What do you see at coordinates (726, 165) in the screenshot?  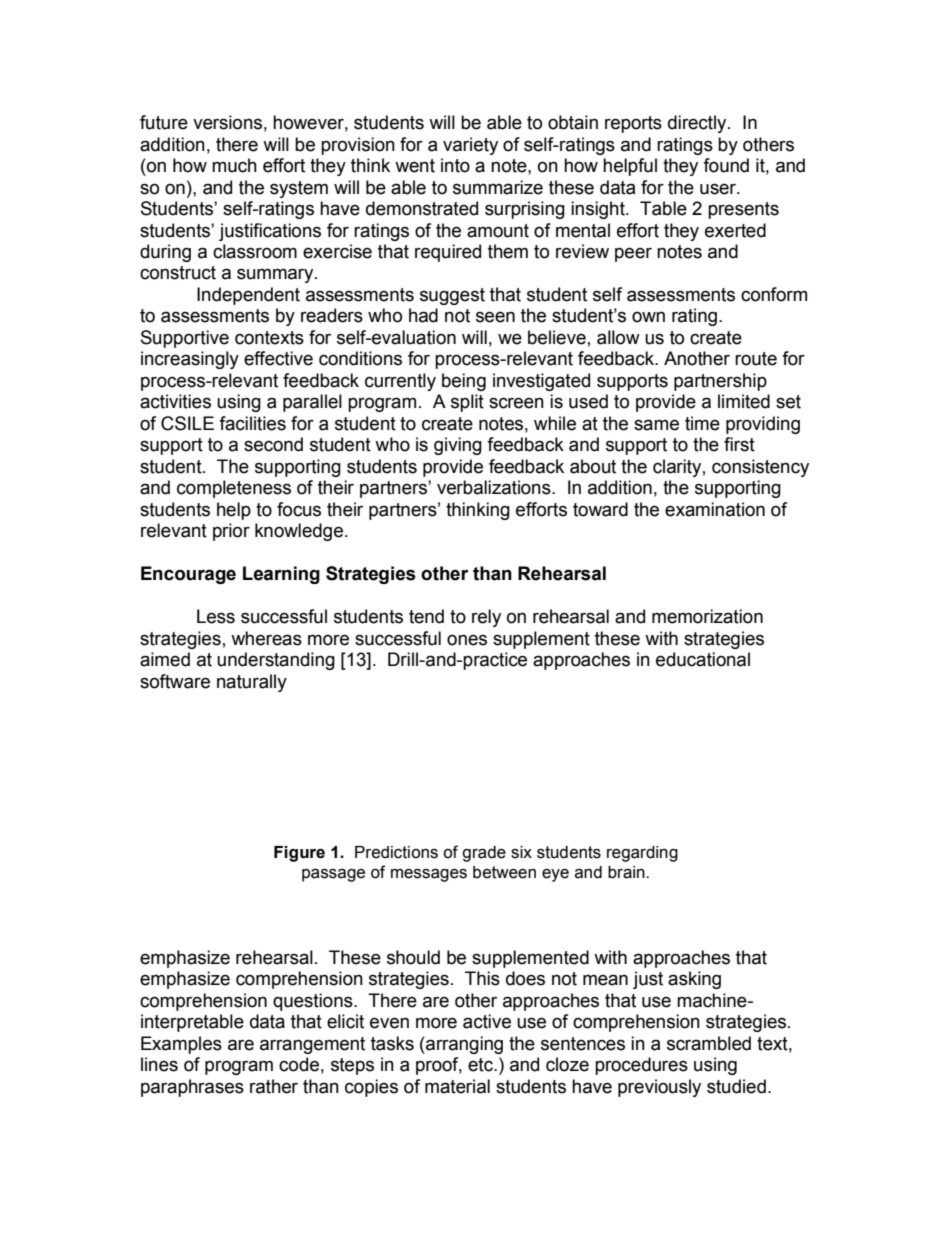 I see `found` at bounding box center [726, 165].
